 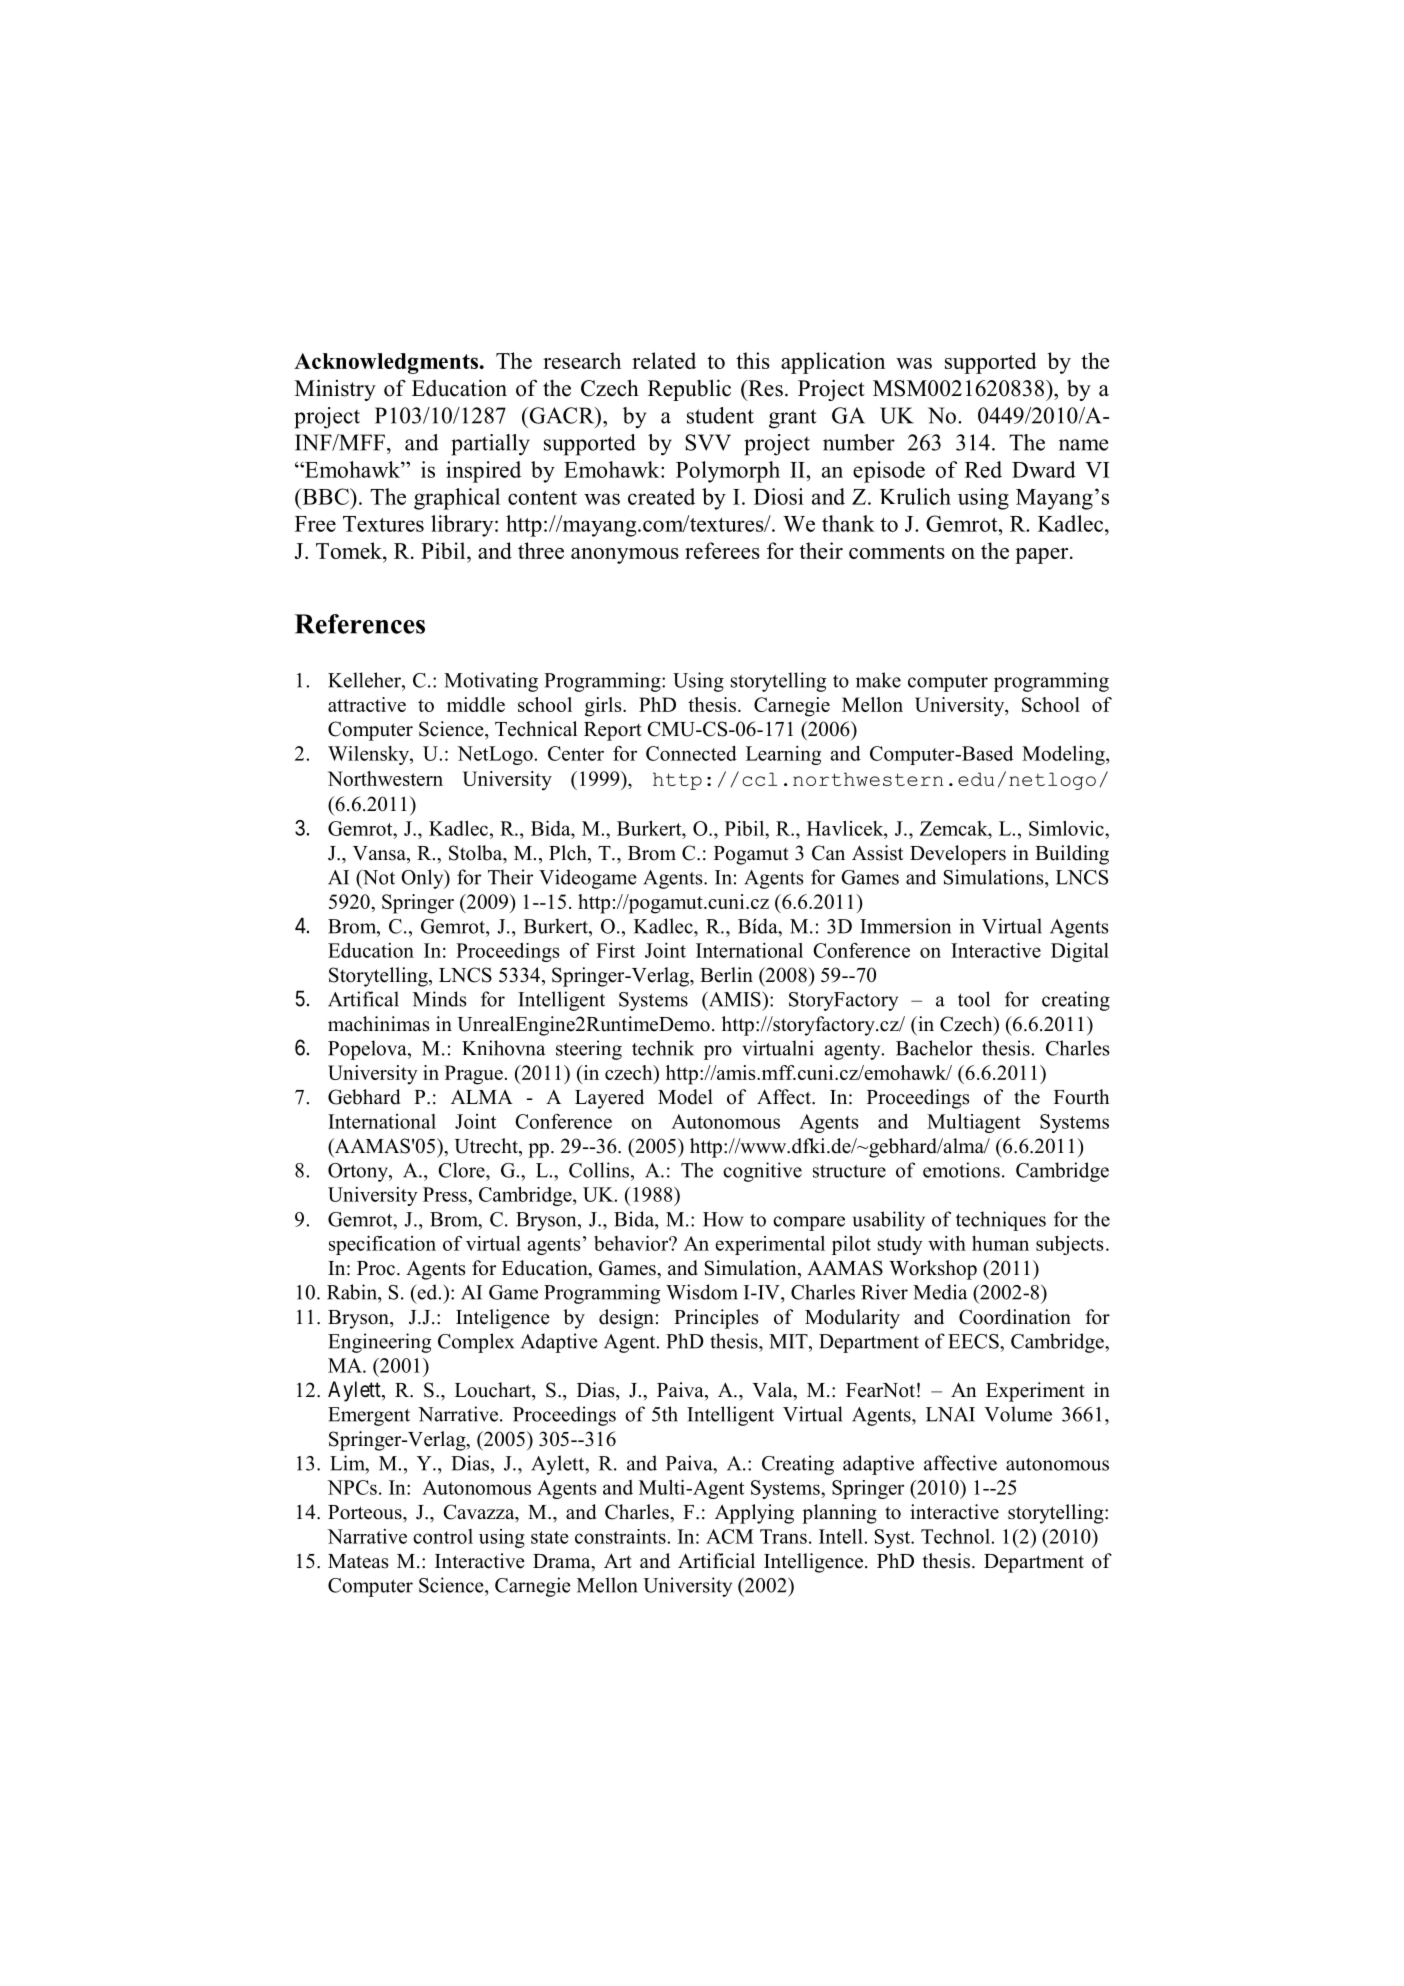 I want to click on Ministry, so click(x=335, y=390).
